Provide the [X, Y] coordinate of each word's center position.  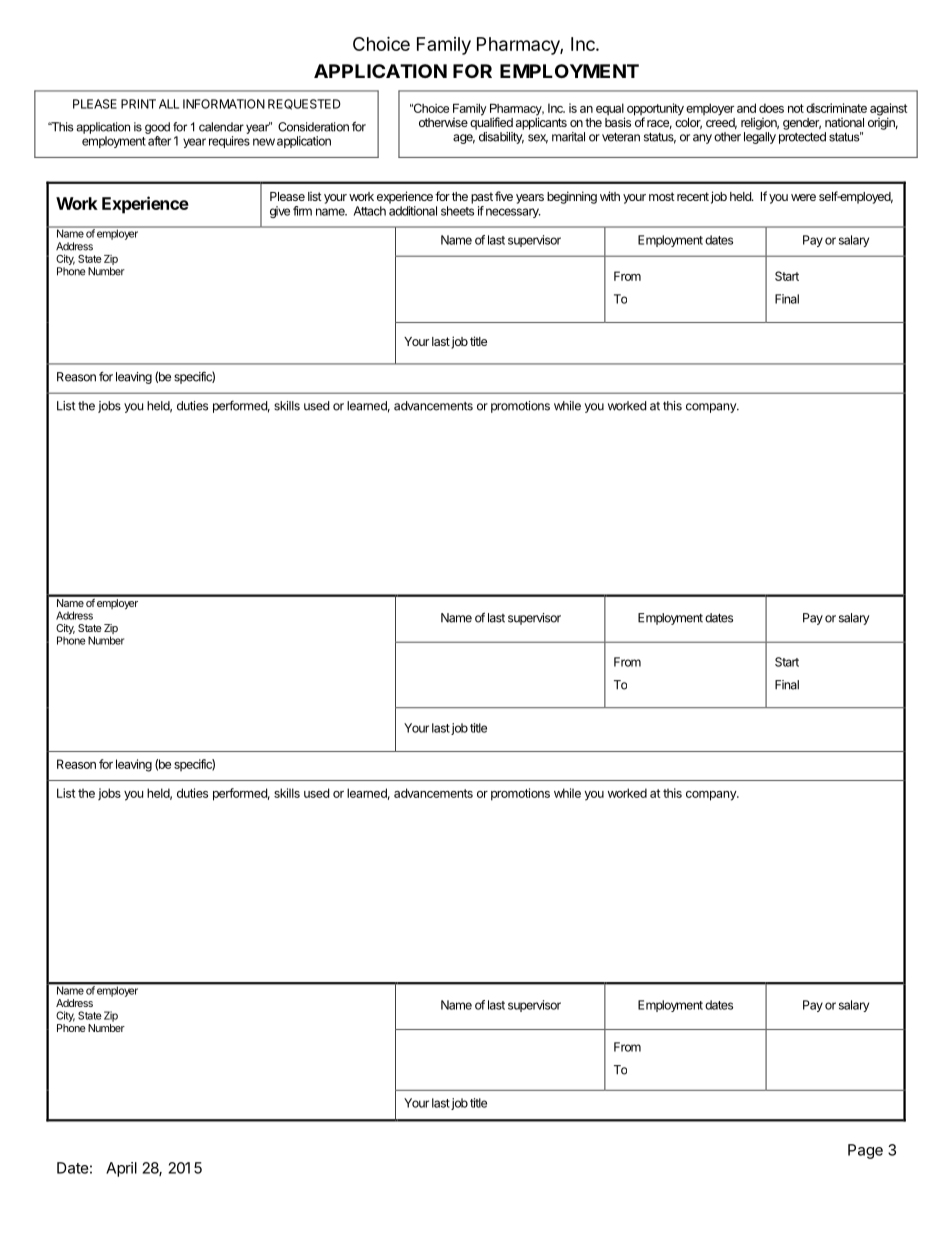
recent [693, 196]
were [803, 197]
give [280, 212]
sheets [457, 211]
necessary [513, 213]
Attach [370, 211]
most [662, 196]
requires [229, 142]
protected [802, 138]
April [121, 1169]
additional [413, 211]
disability [501, 138]
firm [302, 211]
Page [865, 1151]
